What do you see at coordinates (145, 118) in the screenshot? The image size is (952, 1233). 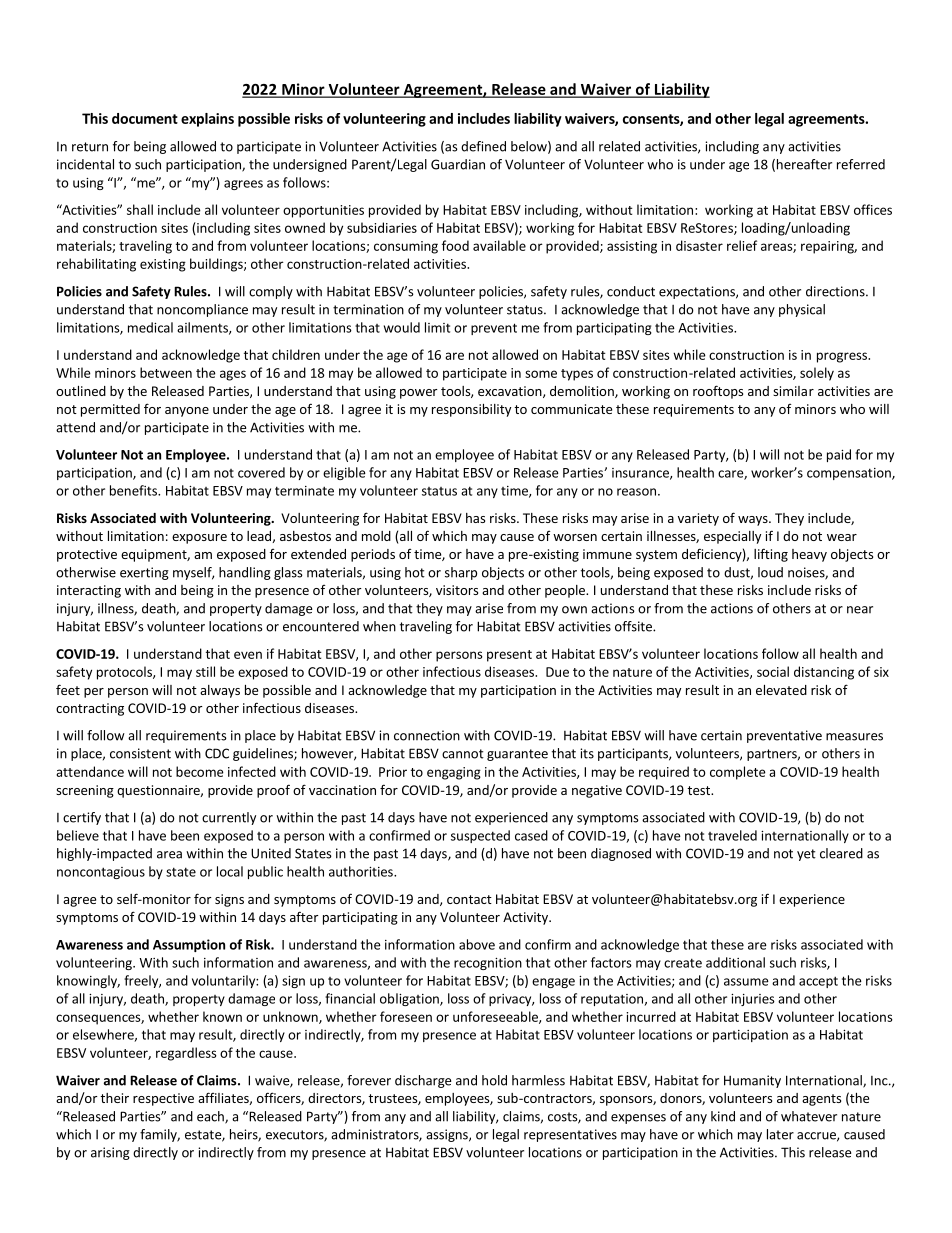 I see `document` at bounding box center [145, 118].
